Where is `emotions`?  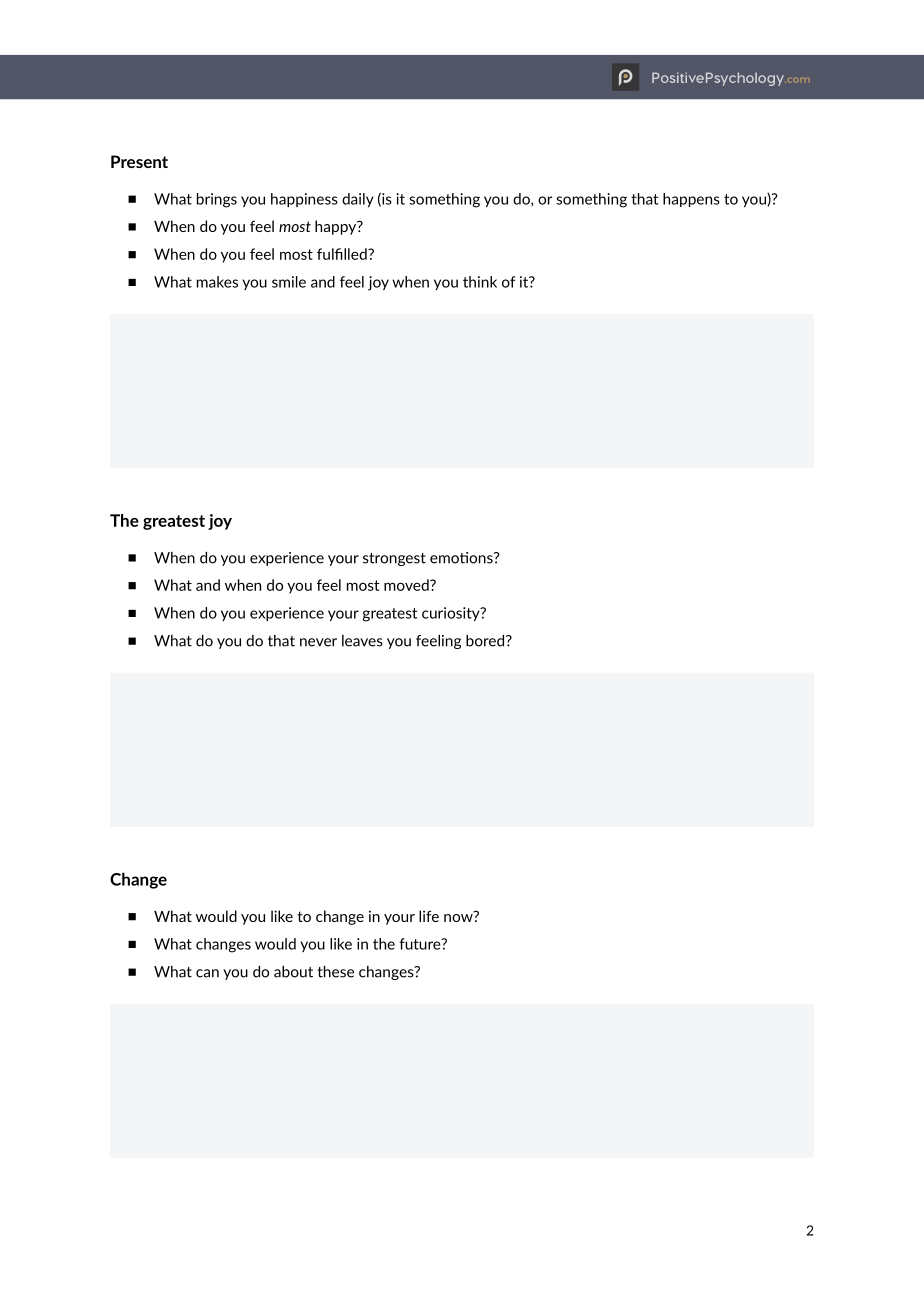 emotions is located at coordinates (462, 558).
